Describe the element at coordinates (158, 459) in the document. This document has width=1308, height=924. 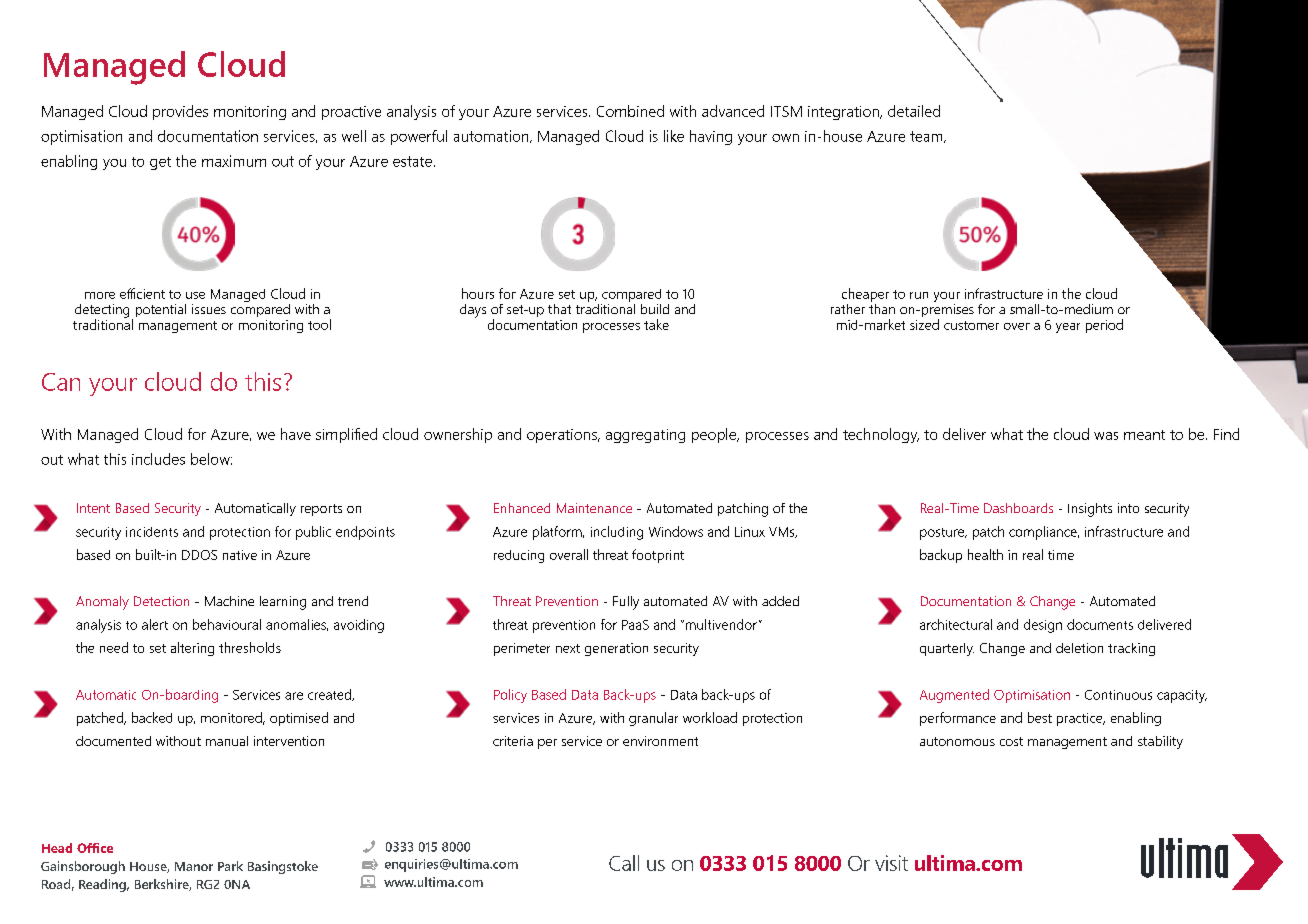
I see `includes` at that location.
